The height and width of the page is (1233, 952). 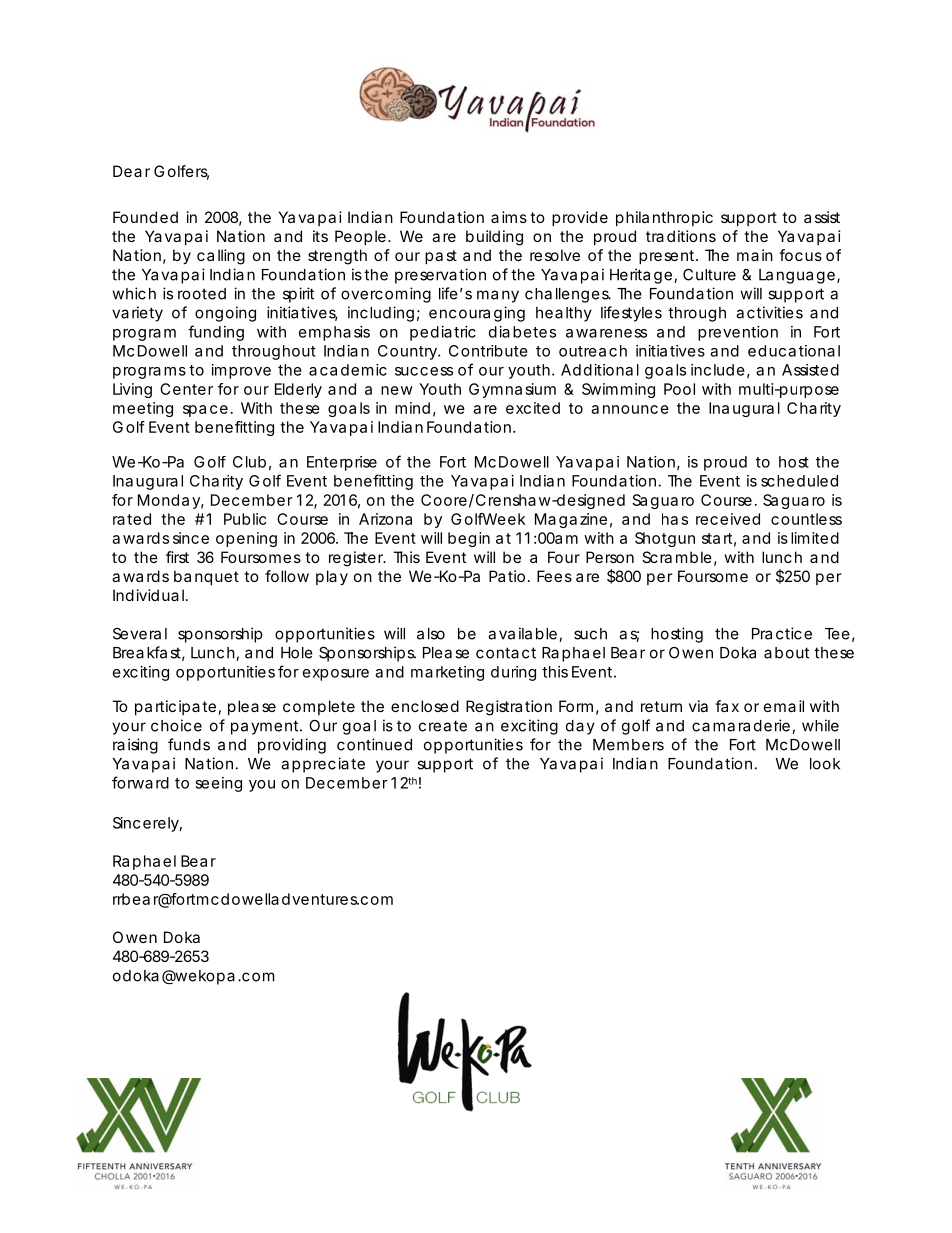 What do you see at coordinates (131, 171) in the page?
I see `Dear` at bounding box center [131, 171].
